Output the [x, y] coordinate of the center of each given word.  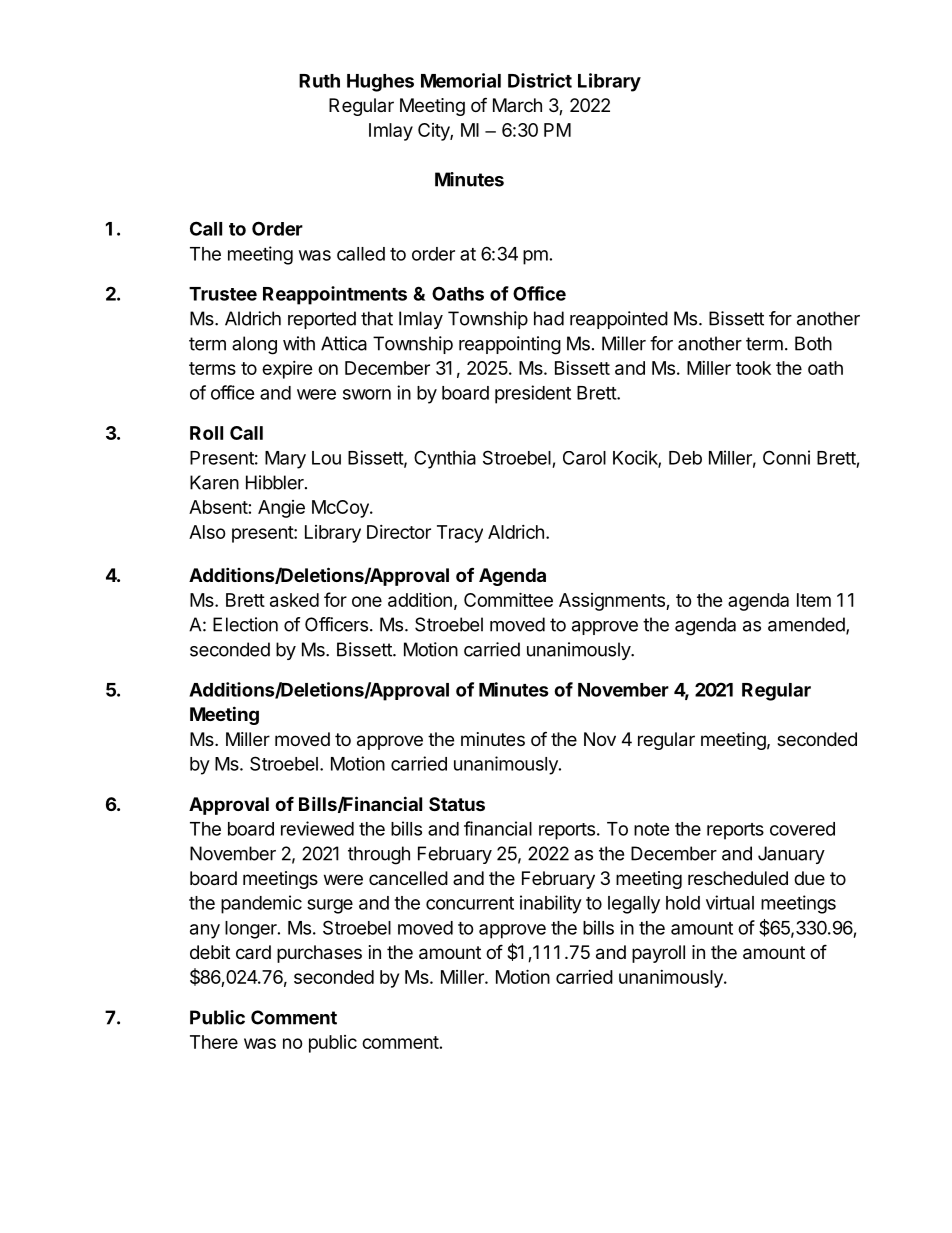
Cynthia [445, 459]
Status [457, 804]
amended [807, 625]
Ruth [319, 81]
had [549, 318]
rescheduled [738, 878]
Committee [508, 599]
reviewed [317, 828]
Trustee [223, 294]
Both [813, 343]
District [540, 80]
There [214, 1042]
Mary [285, 460]
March [517, 105]
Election [245, 624]
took [753, 368]
